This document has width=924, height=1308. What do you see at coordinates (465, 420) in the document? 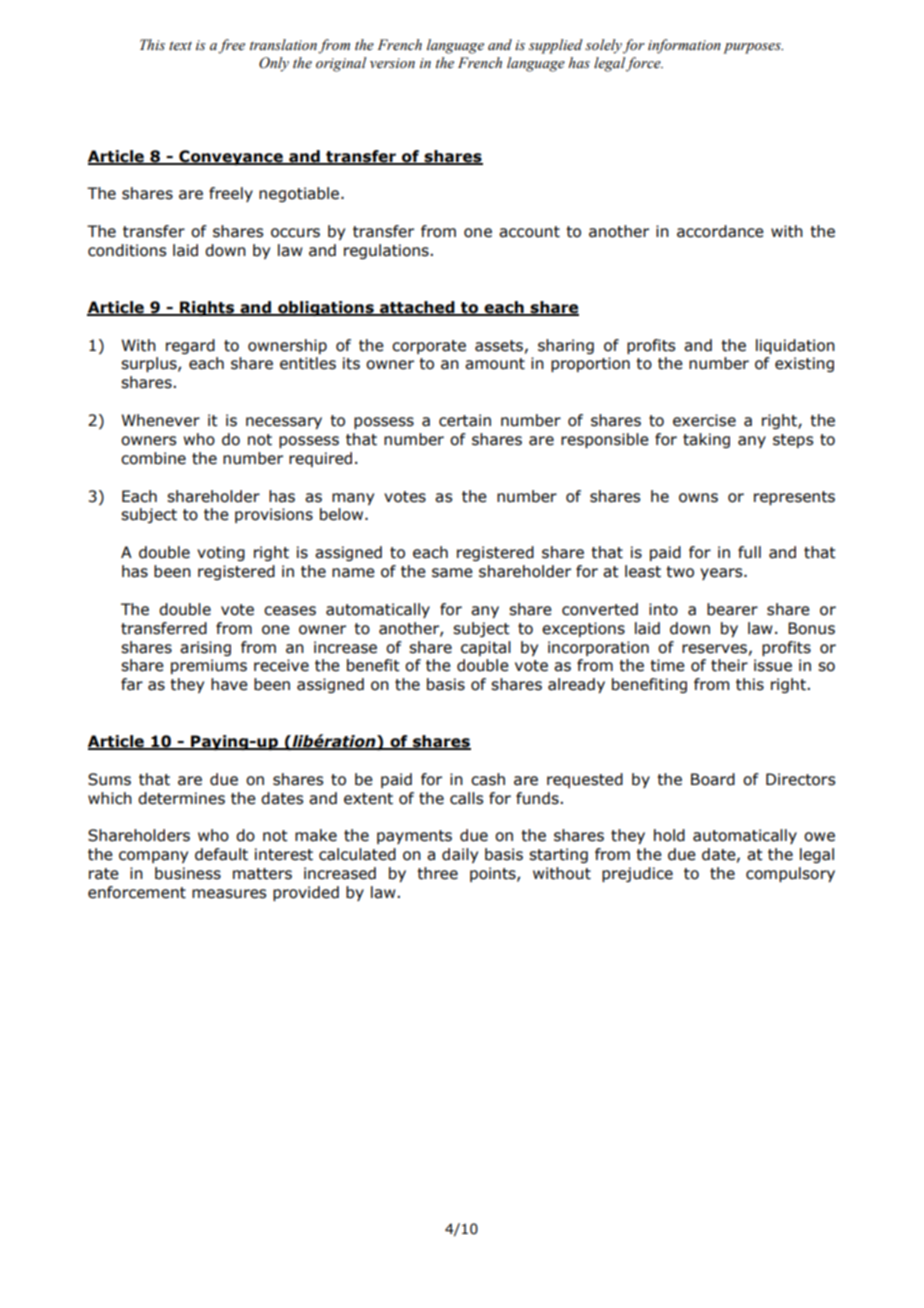
I see `certain` at bounding box center [465, 420].
